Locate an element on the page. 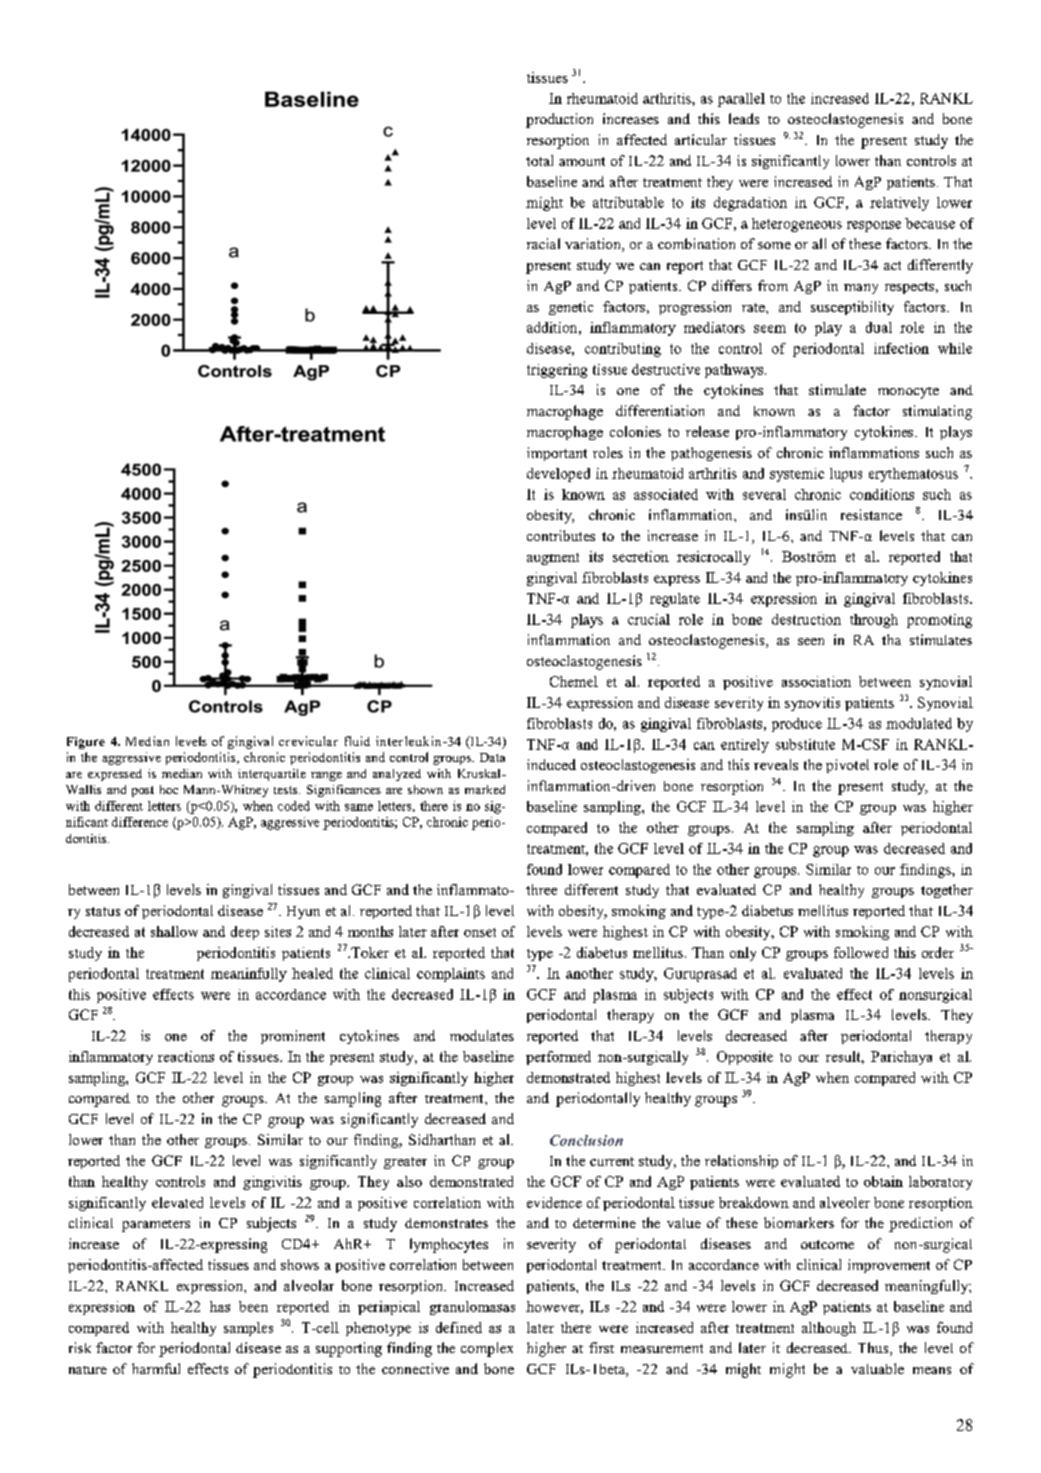 This image has width=1041, height=1473. through is located at coordinates (874, 621).
